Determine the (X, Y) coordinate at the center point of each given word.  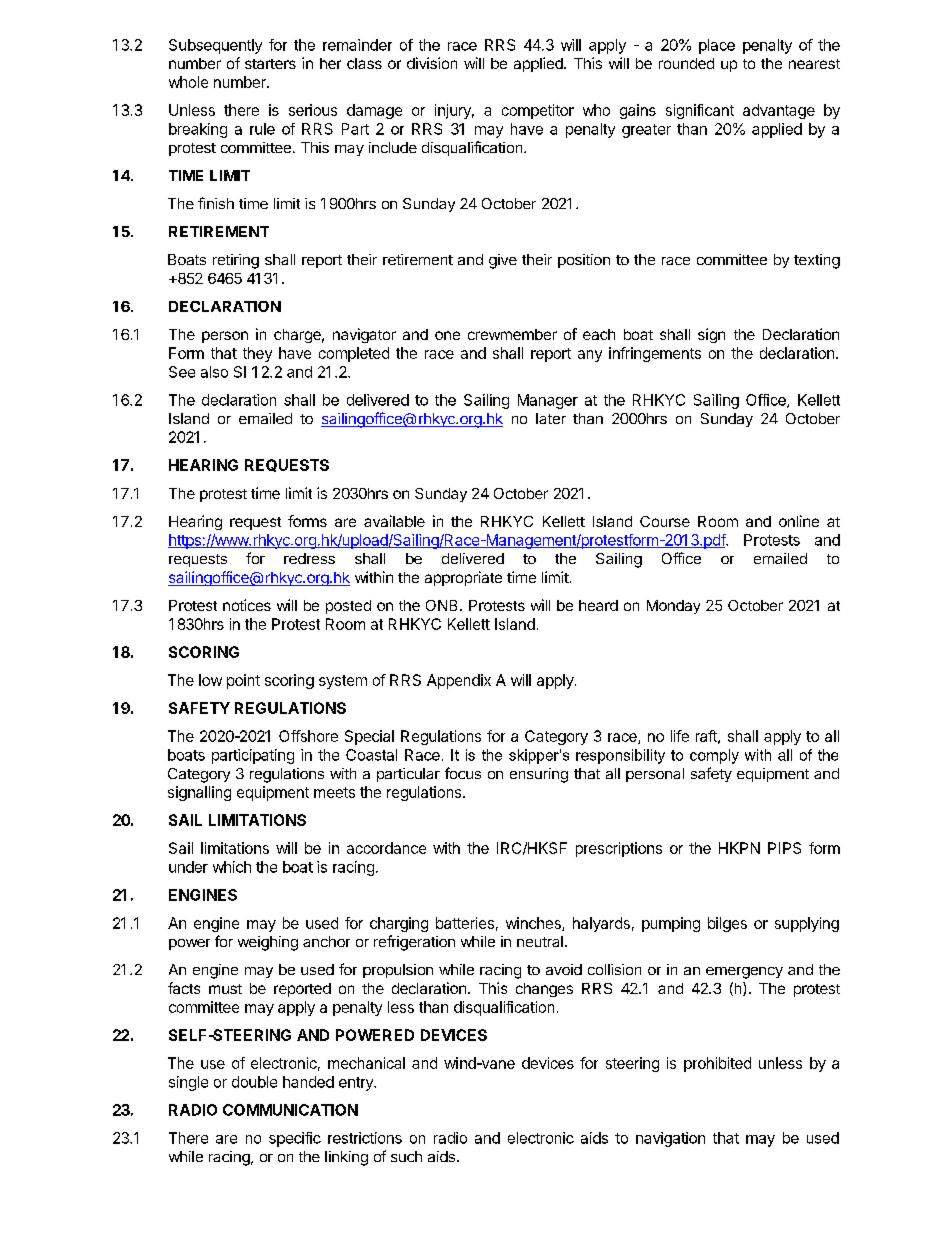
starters (270, 64)
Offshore (308, 736)
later (551, 418)
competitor (538, 111)
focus (463, 773)
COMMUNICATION (290, 1110)
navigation (670, 1139)
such (406, 1156)
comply (714, 756)
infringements (655, 354)
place (717, 46)
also (214, 372)
